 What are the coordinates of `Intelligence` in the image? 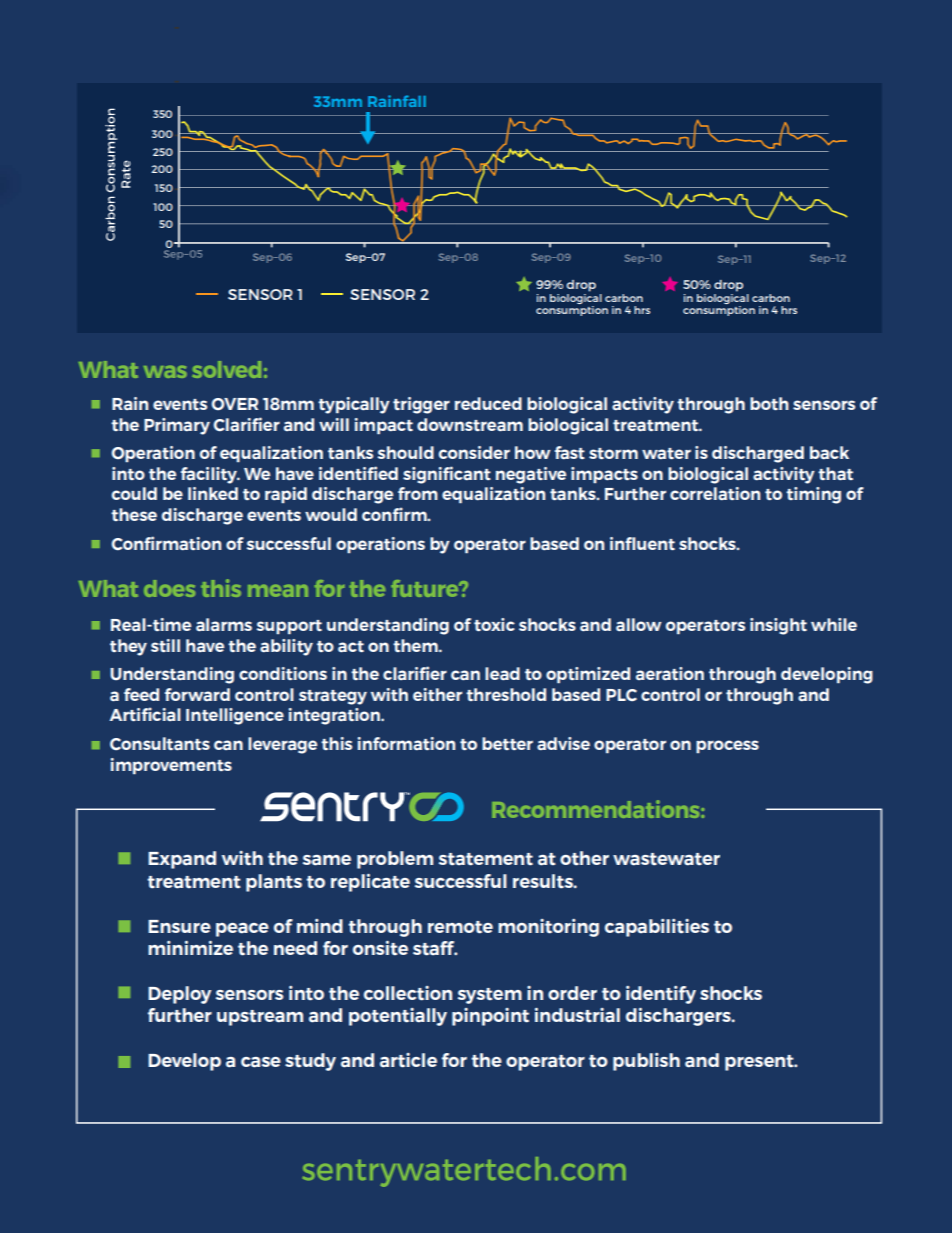 It's located at (235, 716).
